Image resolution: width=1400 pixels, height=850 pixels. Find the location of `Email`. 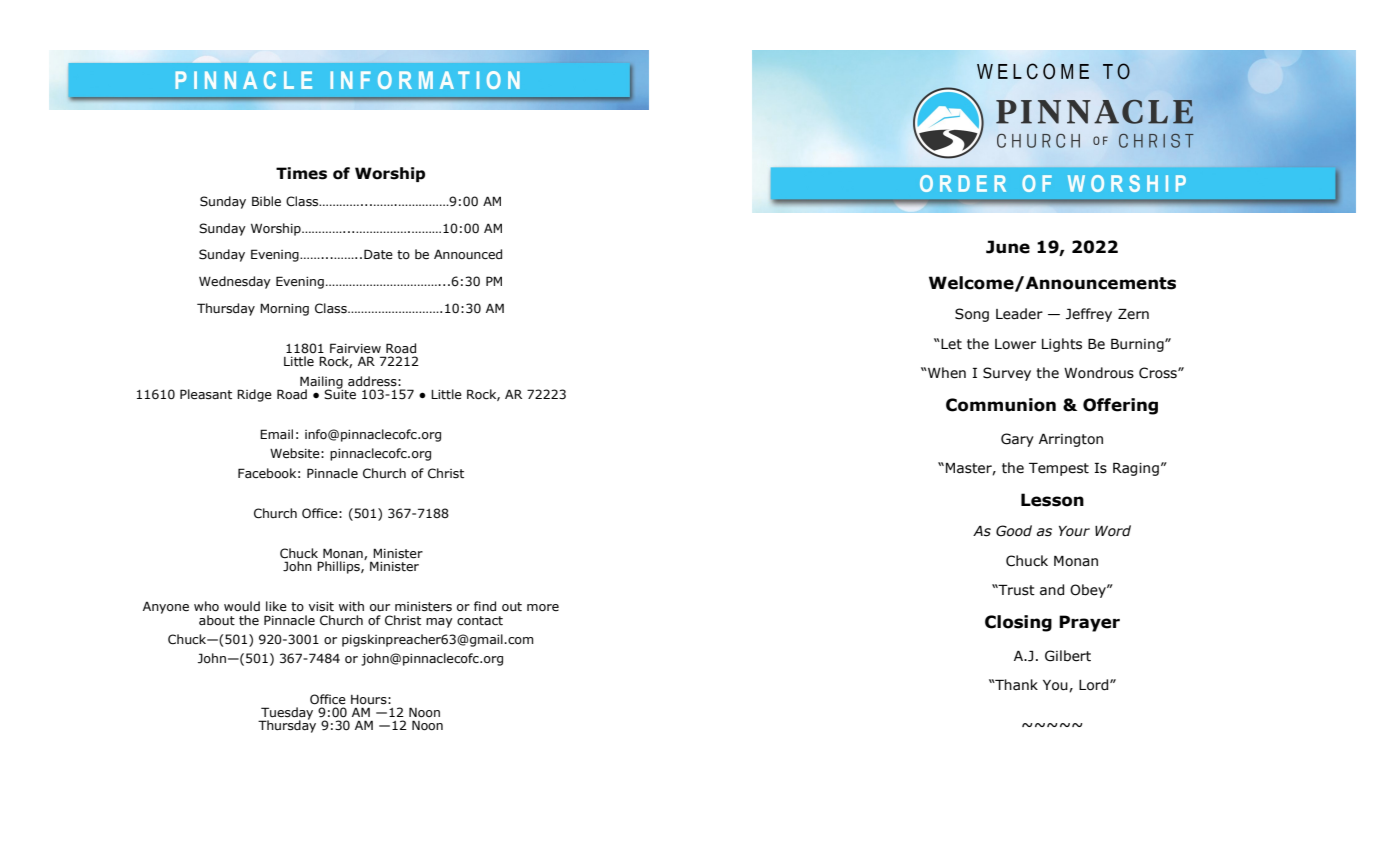

Email is located at coordinates (276, 434).
